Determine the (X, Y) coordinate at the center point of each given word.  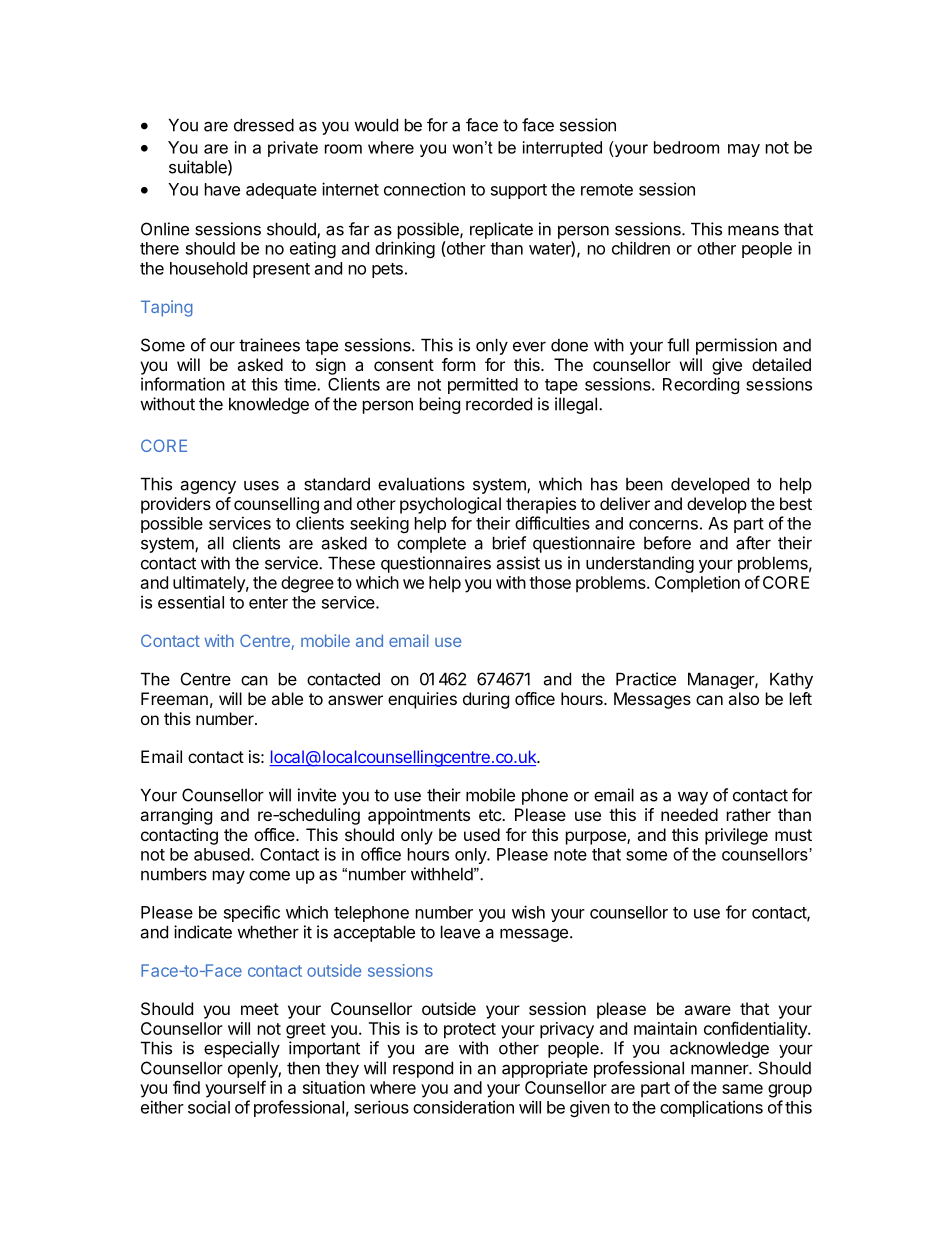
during (486, 700)
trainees (269, 345)
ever (529, 347)
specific (252, 913)
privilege (736, 836)
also (743, 698)
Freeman (174, 698)
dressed (264, 125)
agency (208, 487)
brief (509, 543)
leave (460, 932)
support (519, 191)
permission (736, 346)
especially (242, 1049)
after (753, 543)
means (753, 230)
